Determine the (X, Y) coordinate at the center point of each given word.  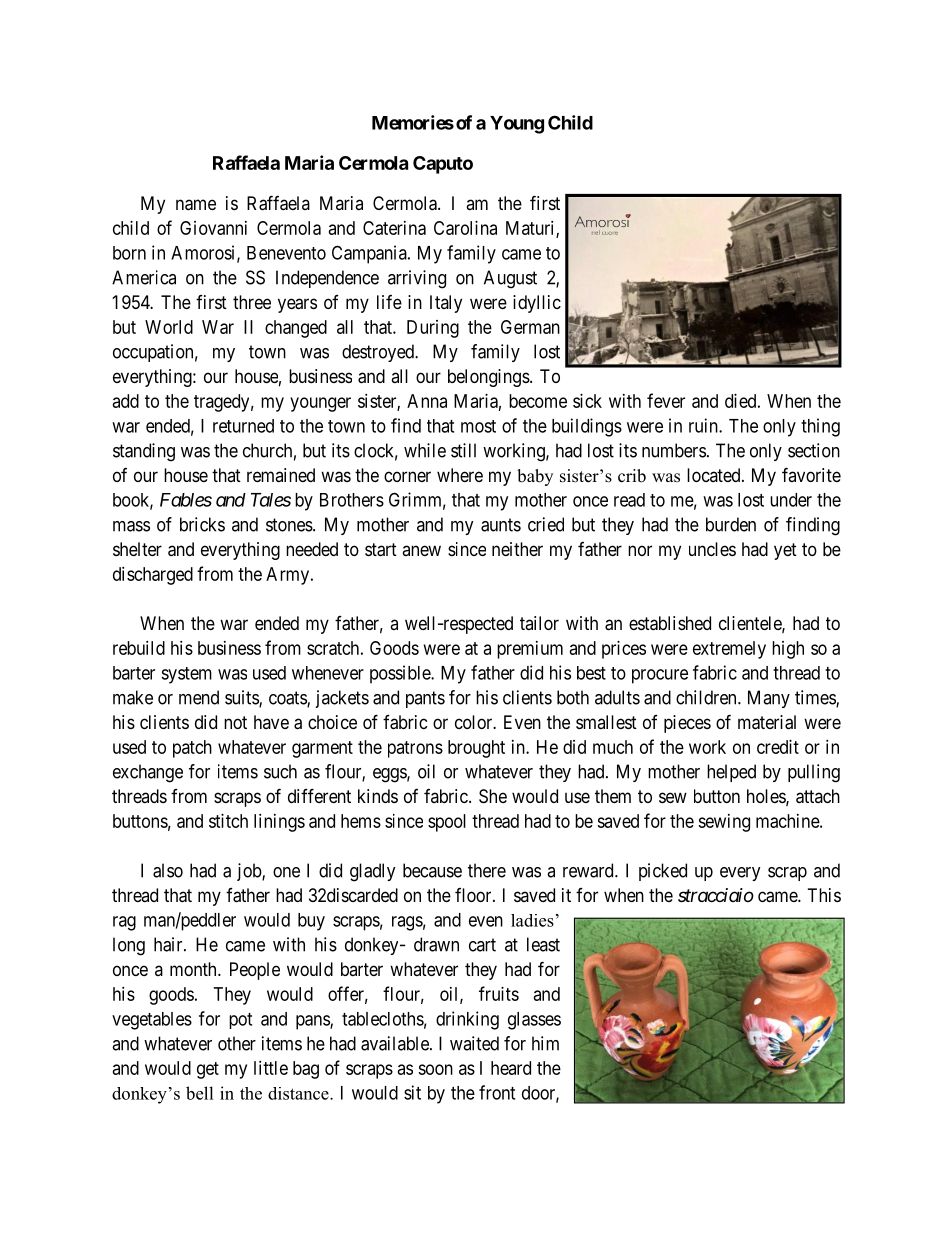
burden (731, 524)
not (235, 722)
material (767, 722)
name (196, 205)
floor (474, 895)
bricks (202, 524)
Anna (427, 401)
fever (666, 400)
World (169, 327)
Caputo (443, 165)
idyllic (537, 304)
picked (663, 872)
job (250, 872)
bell (200, 1093)
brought (476, 749)
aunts (501, 525)
